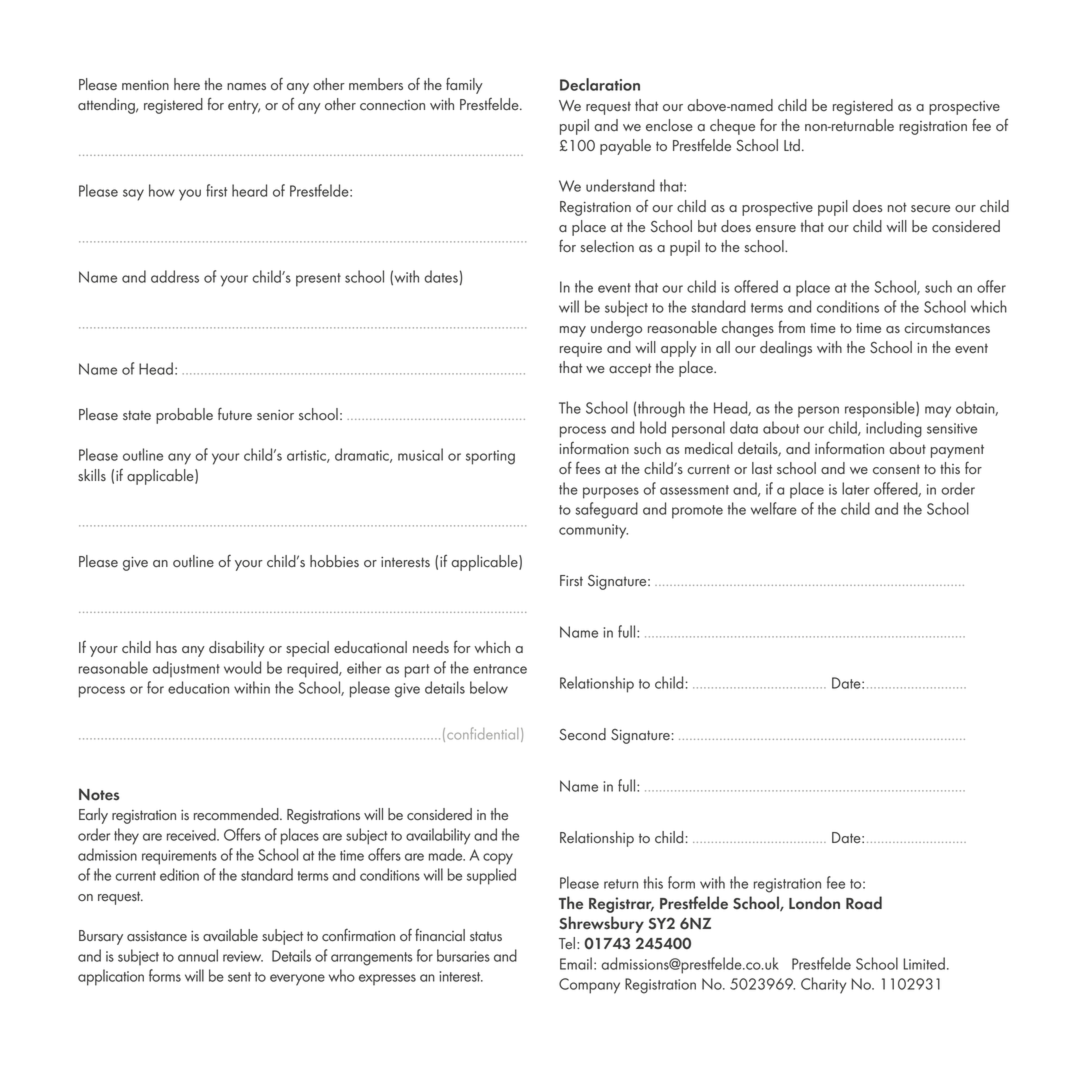 This image has height=1092, width=1092. Describe the element at coordinates (175, 276) in the image. I see `address` at that location.
